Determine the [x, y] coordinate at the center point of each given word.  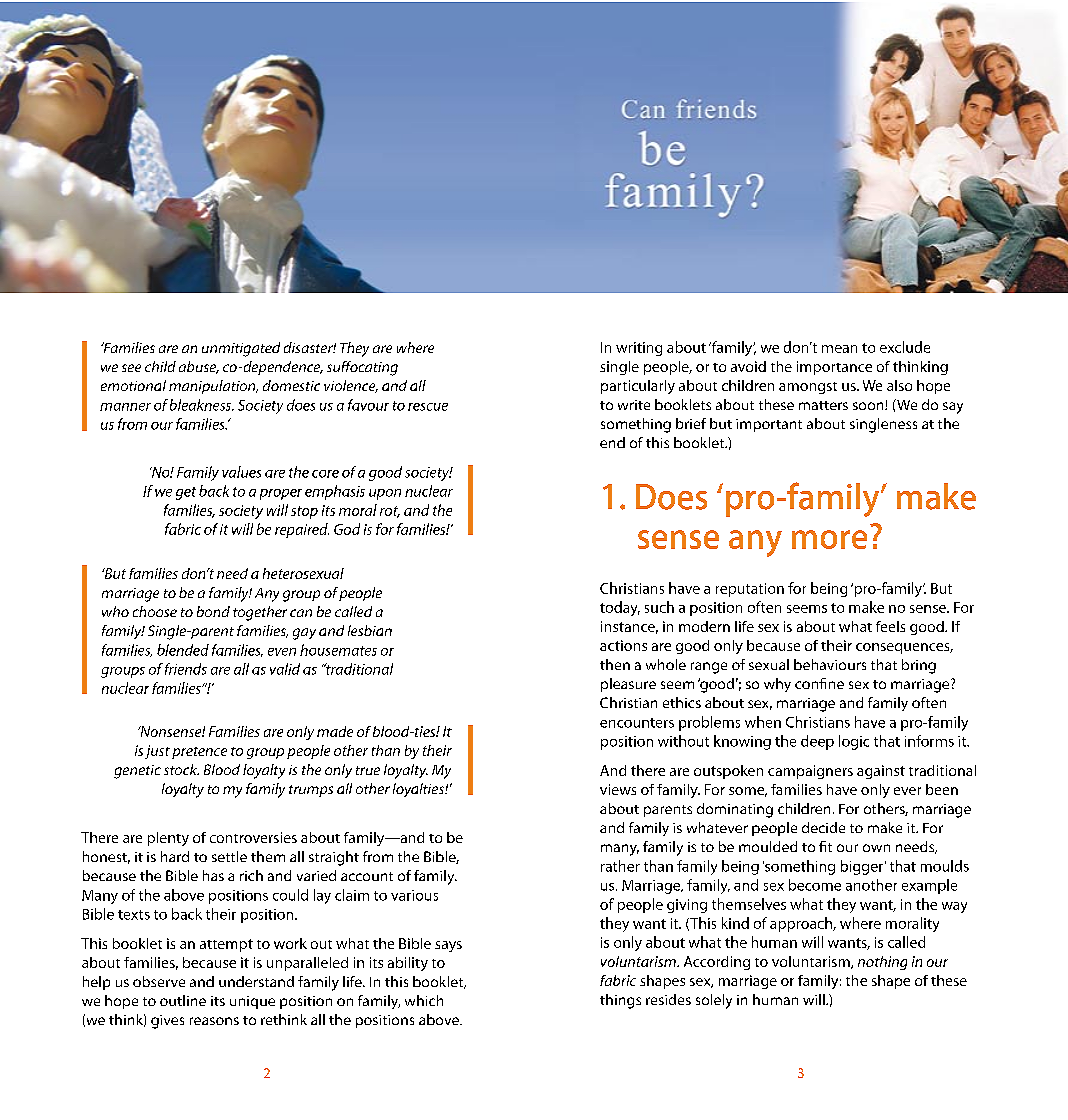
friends [186, 669]
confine [819, 683]
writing [639, 349]
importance [834, 368]
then [615, 664]
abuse [199, 367]
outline [183, 1000]
